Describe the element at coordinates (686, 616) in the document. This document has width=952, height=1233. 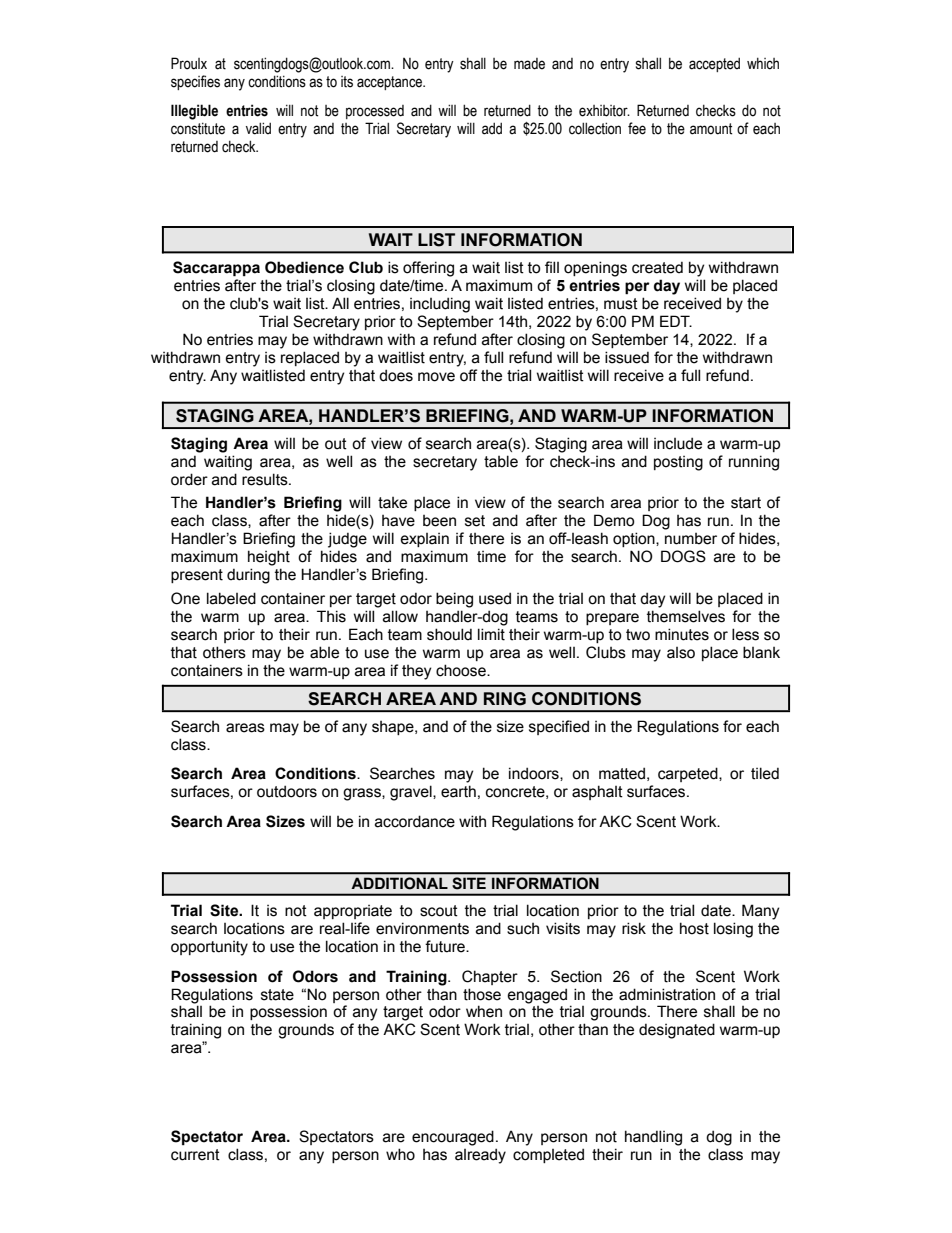
I see `themselves` at that location.
